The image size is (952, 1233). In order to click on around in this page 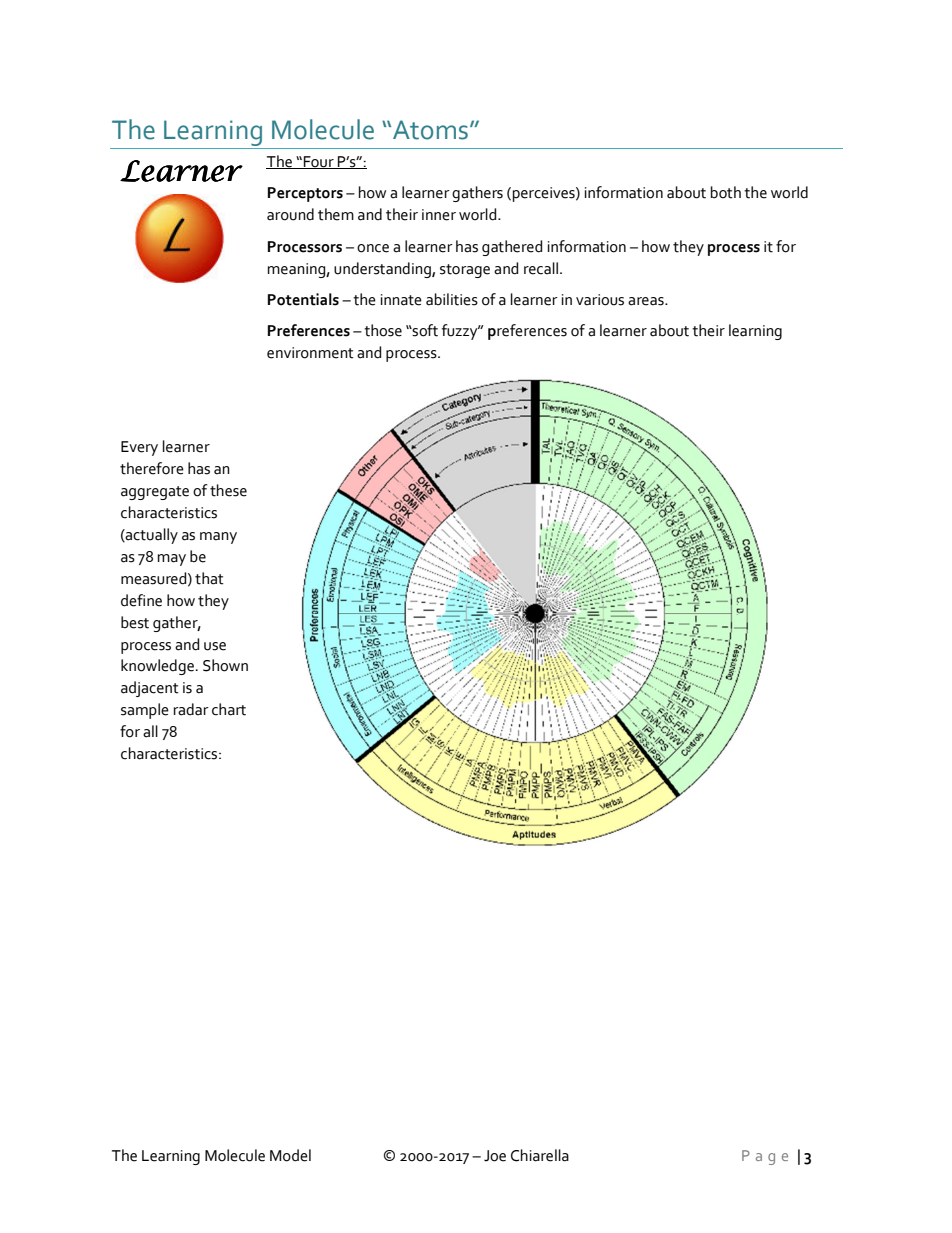, I will do `click(290, 214)`.
